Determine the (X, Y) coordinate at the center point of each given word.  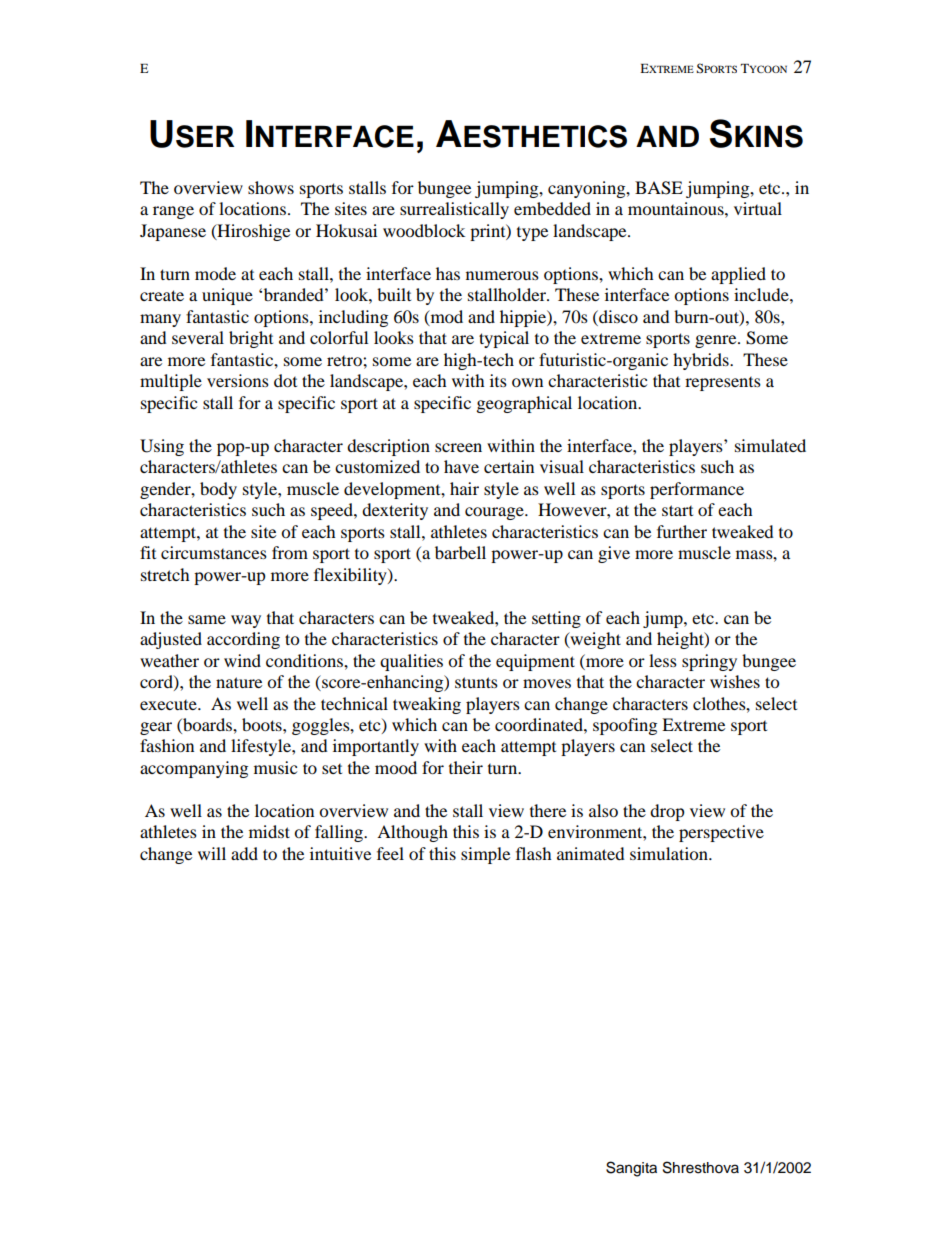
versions (238, 380)
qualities (411, 662)
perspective (721, 833)
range (173, 212)
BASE (659, 188)
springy (709, 662)
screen (458, 447)
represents (723, 384)
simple (485, 855)
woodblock (424, 230)
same (207, 619)
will (212, 853)
